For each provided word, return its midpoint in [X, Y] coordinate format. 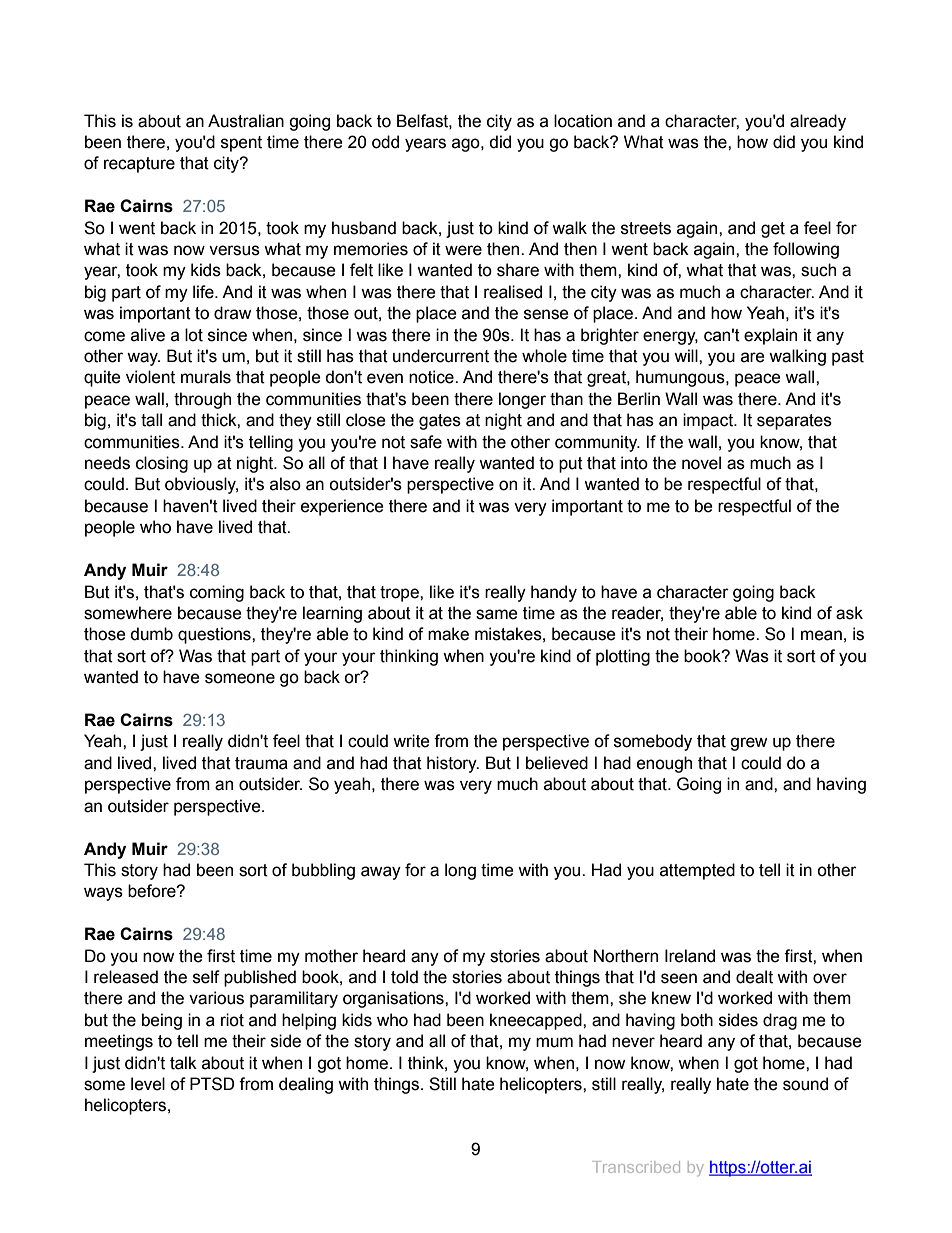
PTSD [212, 1084]
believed [557, 763]
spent [241, 144]
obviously [201, 485]
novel [701, 463]
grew [748, 744]
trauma [261, 763]
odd [385, 142]
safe [426, 442]
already [818, 122]
